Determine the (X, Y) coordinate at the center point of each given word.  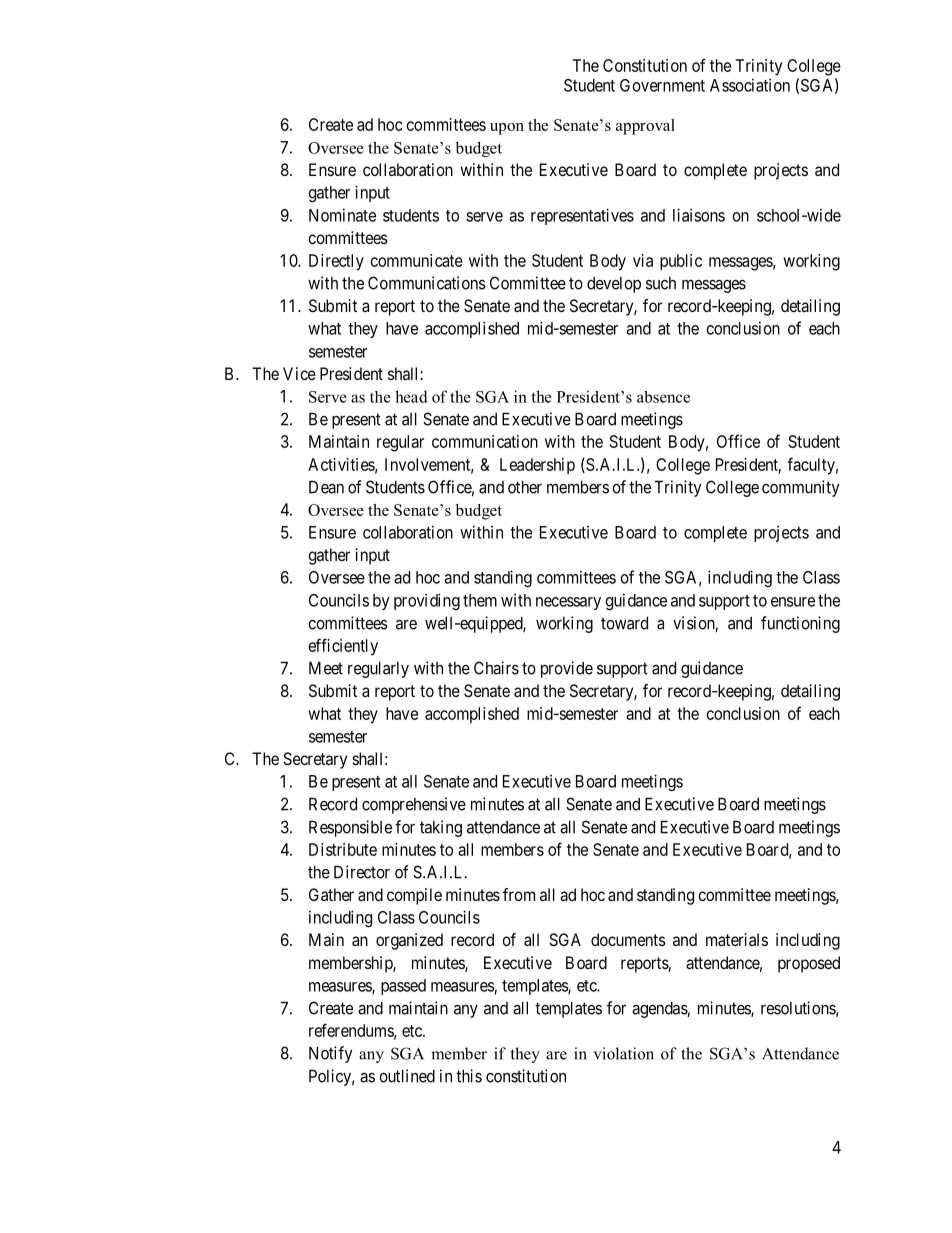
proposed (809, 964)
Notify (330, 1054)
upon (507, 129)
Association (750, 85)
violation (623, 1053)
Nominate (342, 215)
